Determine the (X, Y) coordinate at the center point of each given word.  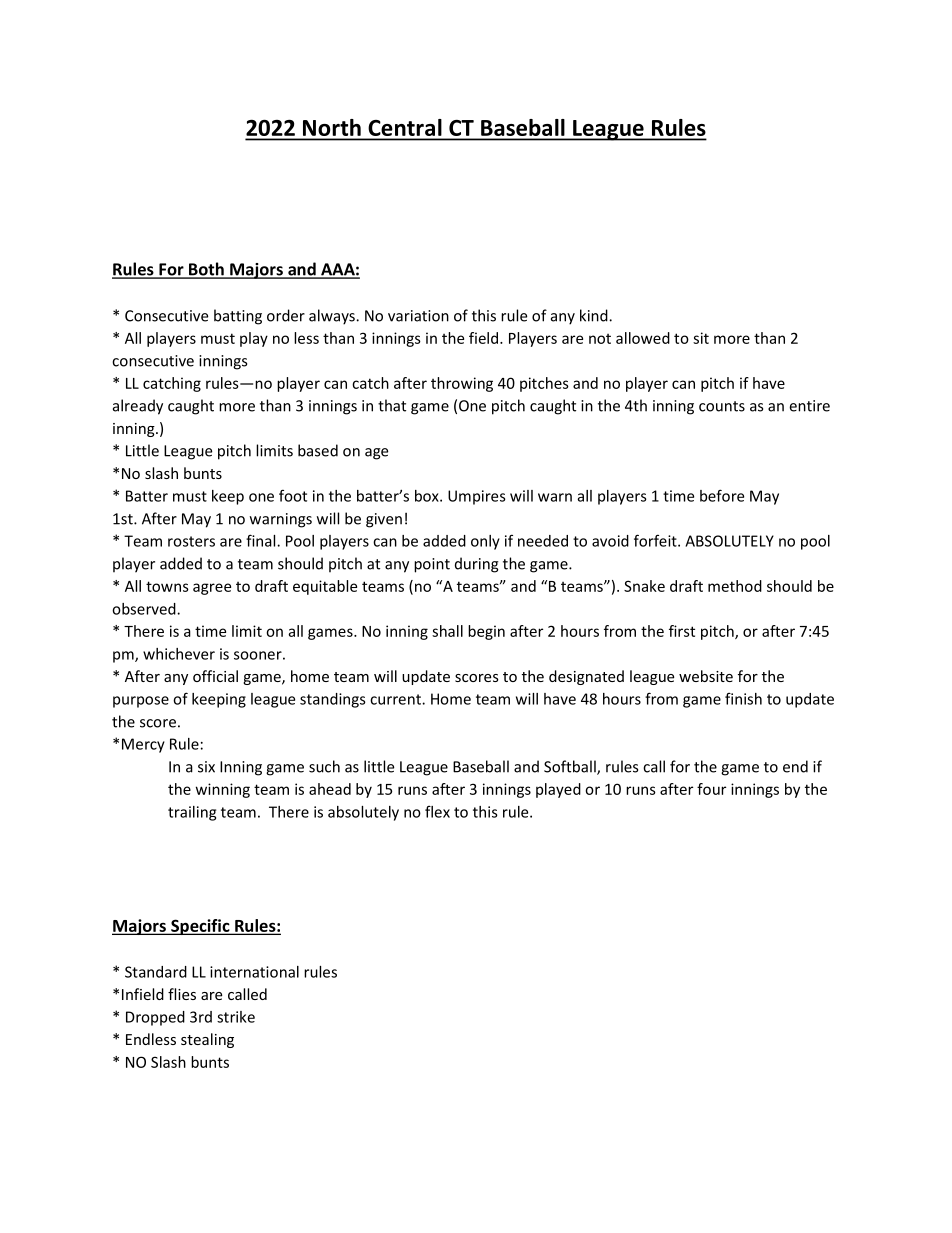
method (735, 586)
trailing (192, 813)
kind (595, 315)
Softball (571, 767)
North (332, 129)
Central (405, 129)
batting (238, 317)
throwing (462, 384)
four (711, 789)
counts (722, 406)
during (477, 565)
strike (236, 1017)
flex (437, 811)
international (254, 972)
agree (212, 589)
